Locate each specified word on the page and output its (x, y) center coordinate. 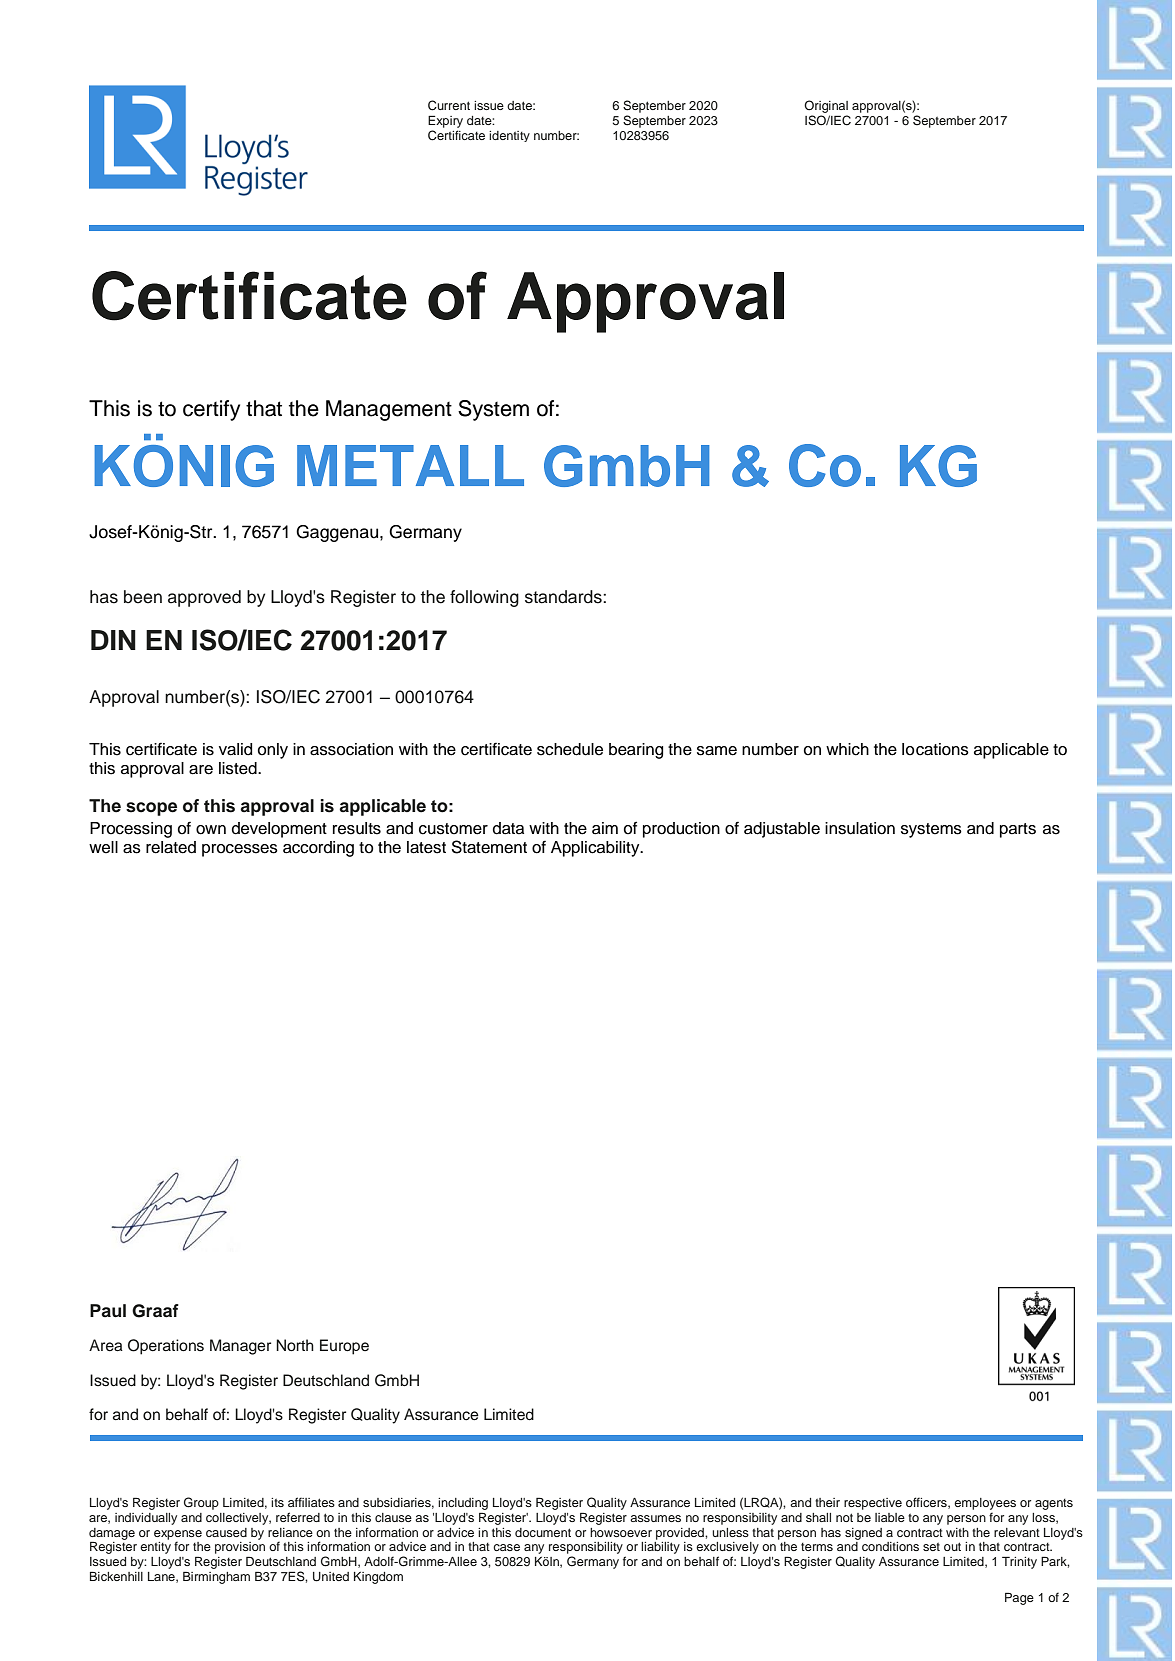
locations (935, 749)
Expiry (445, 121)
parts (1018, 830)
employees (985, 1504)
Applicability (596, 849)
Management (389, 410)
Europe (344, 1347)
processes (240, 850)
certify (211, 410)
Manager (240, 1347)
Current (449, 105)
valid (235, 749)
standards (564, 597)
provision (240, 1549)
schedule (570, 749)
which (847, 749)
